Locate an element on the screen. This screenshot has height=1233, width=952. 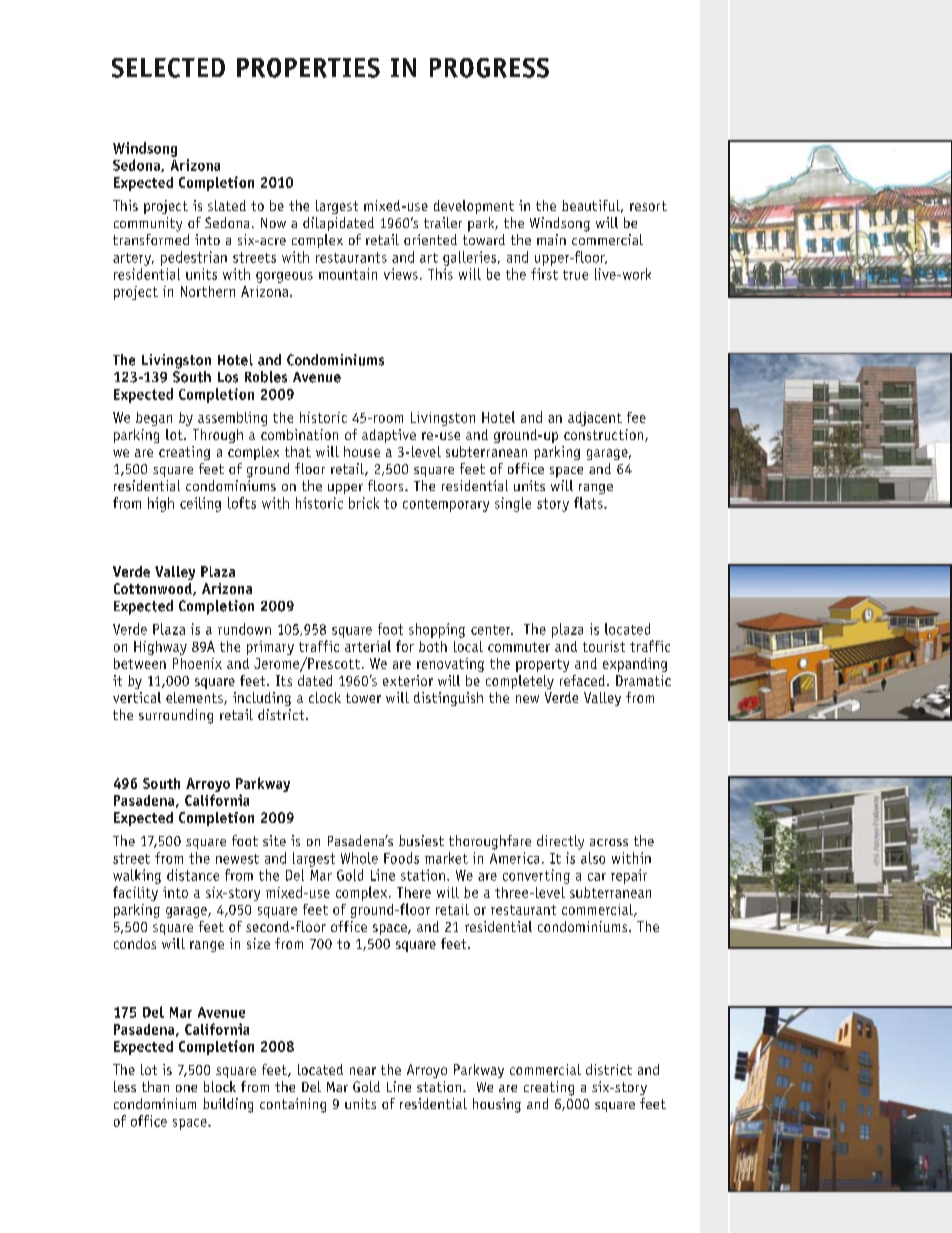
across is located at coordinates (609, 842).
